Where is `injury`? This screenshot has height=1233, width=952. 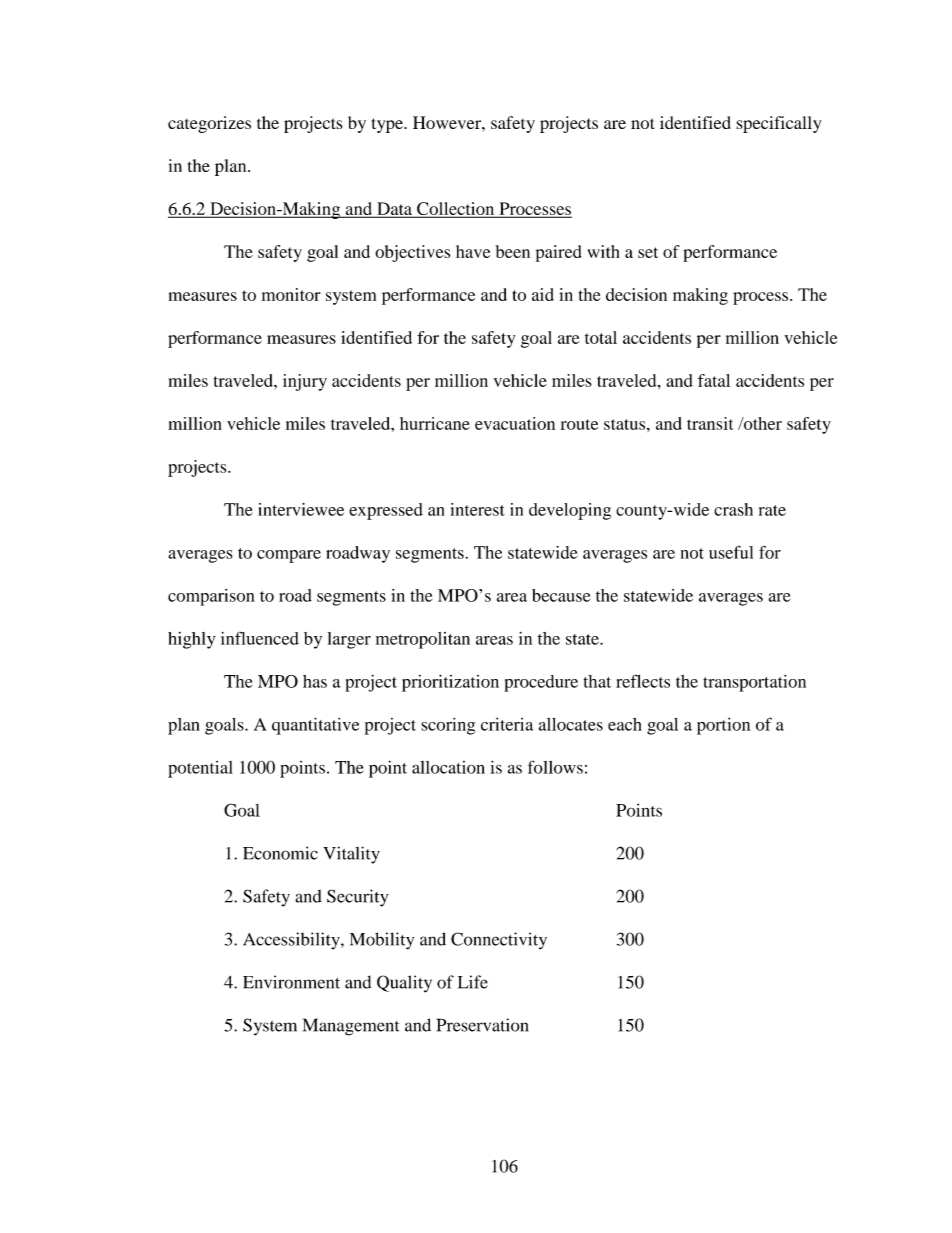 injury is located at coordinates (305, 382).
